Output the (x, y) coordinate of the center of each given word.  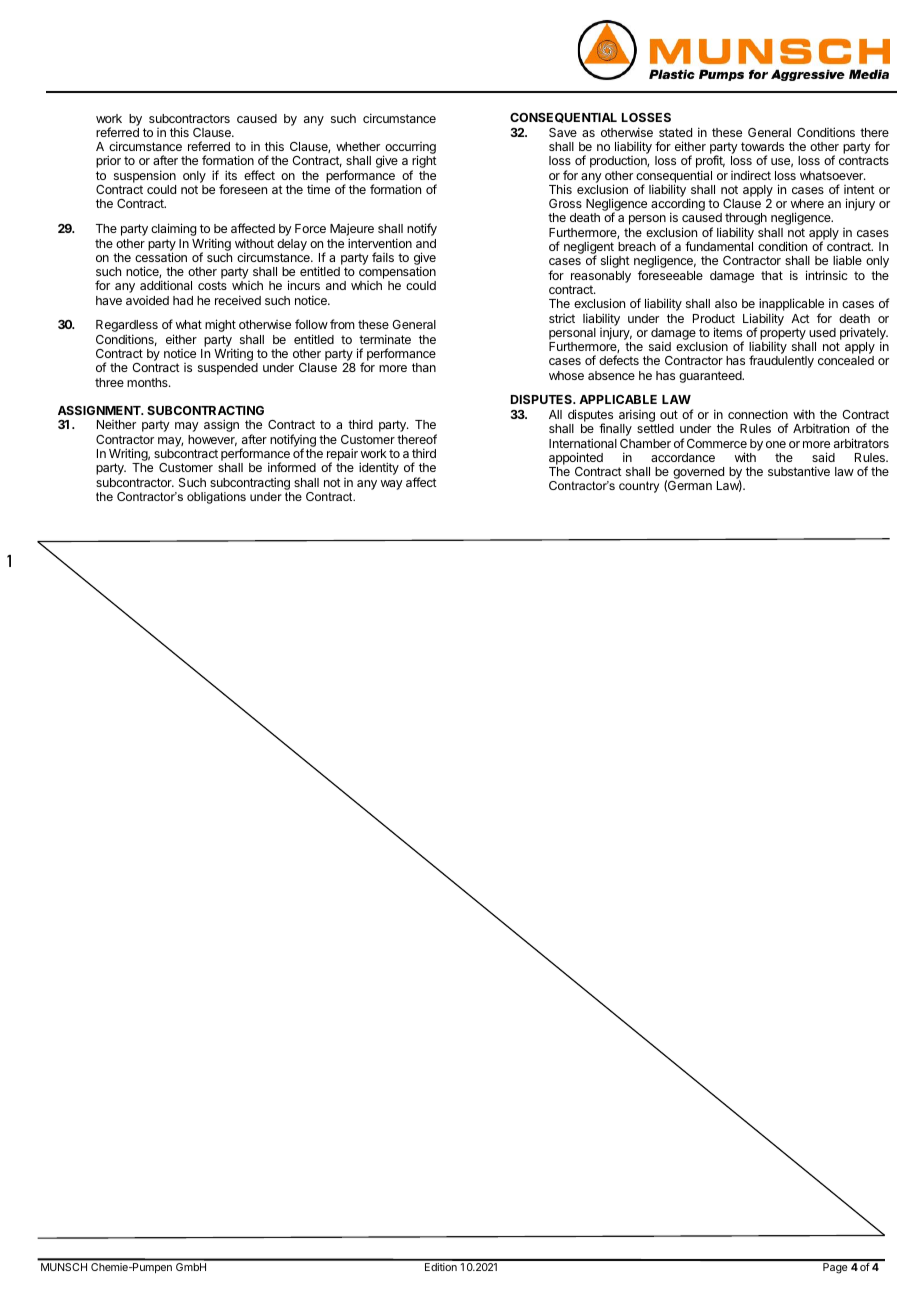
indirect (751, 175)
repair (343, 456)
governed (697, 474)
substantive (799, 471)
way (392, 485)
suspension (145, 176)
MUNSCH (64, 1267)
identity (379, 468)
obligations (216, 498)
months (148, 382)
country (639, 487)
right (424, 163)
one (776, 444)
